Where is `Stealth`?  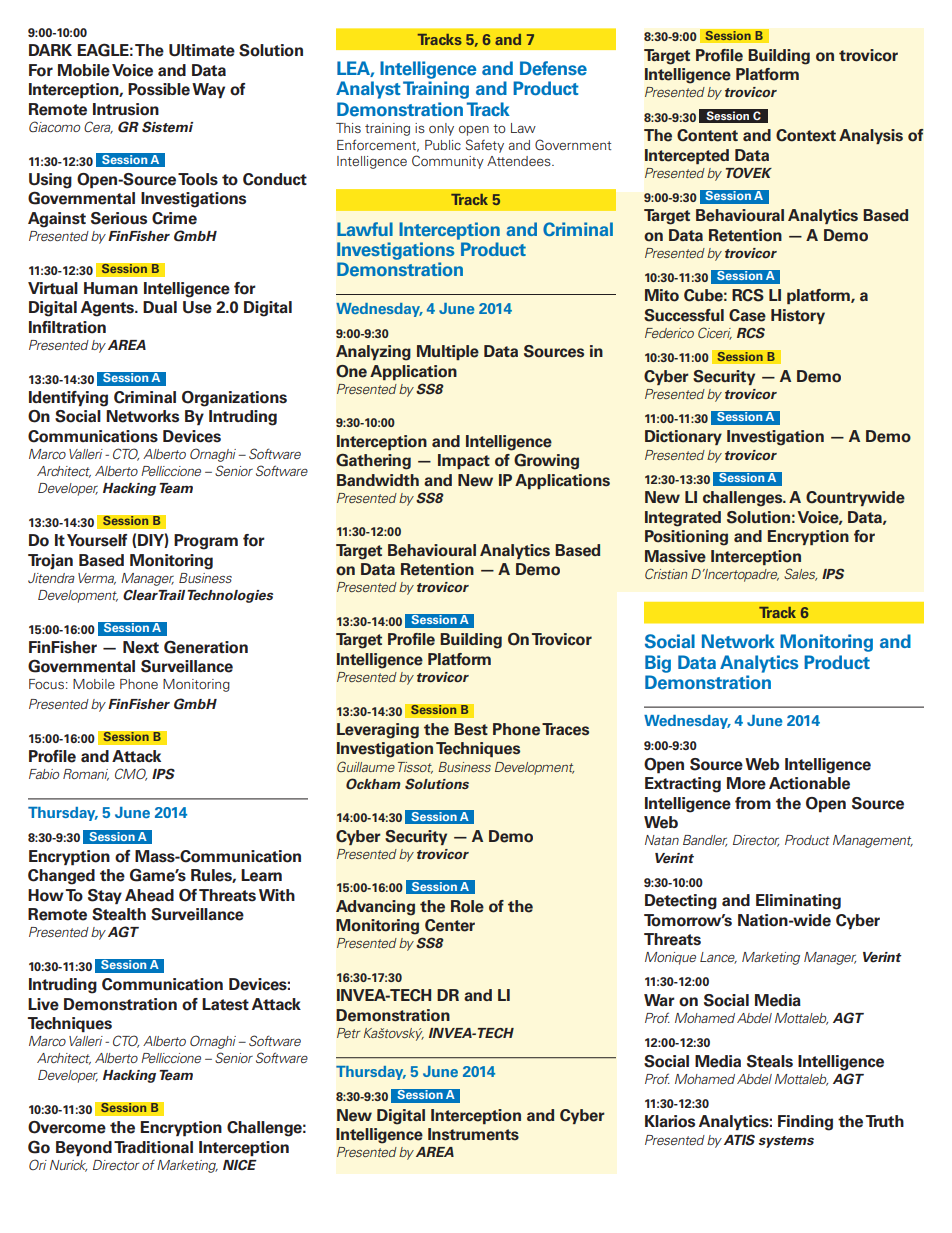
Stealth is located at coordinates (119, 914).
